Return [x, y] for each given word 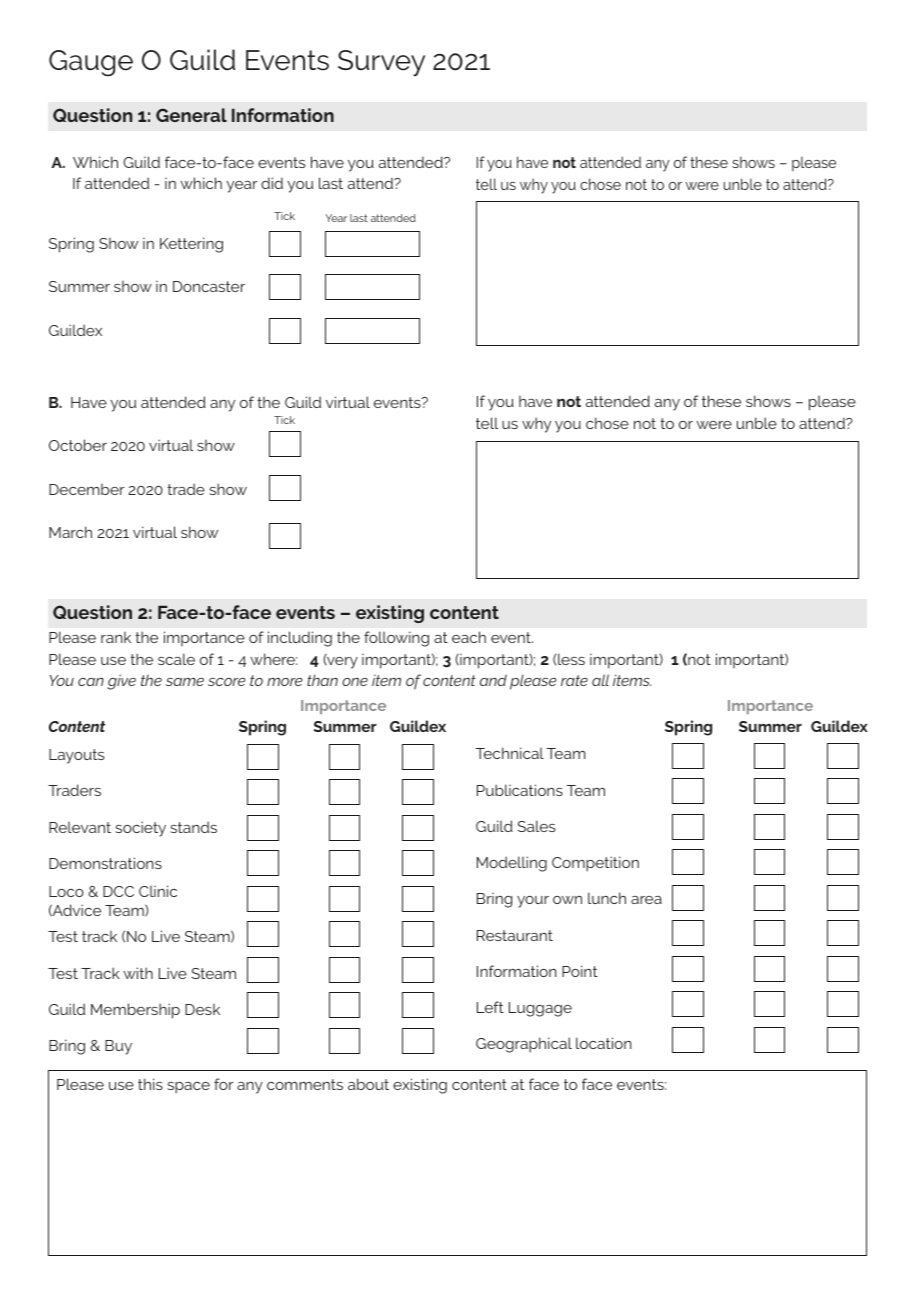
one [355, 682]
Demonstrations [105, 863]
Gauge [91, 63]
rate [574, 680]
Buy [118, 1047]
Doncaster [209, 286]
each [469, 637]
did [272, 183]
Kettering [191, 245]
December [86, 489]
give [121, 682]
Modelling [512, 864]
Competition [595, 864]
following [396, 639]
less [571, 659]
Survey [381, 63]
